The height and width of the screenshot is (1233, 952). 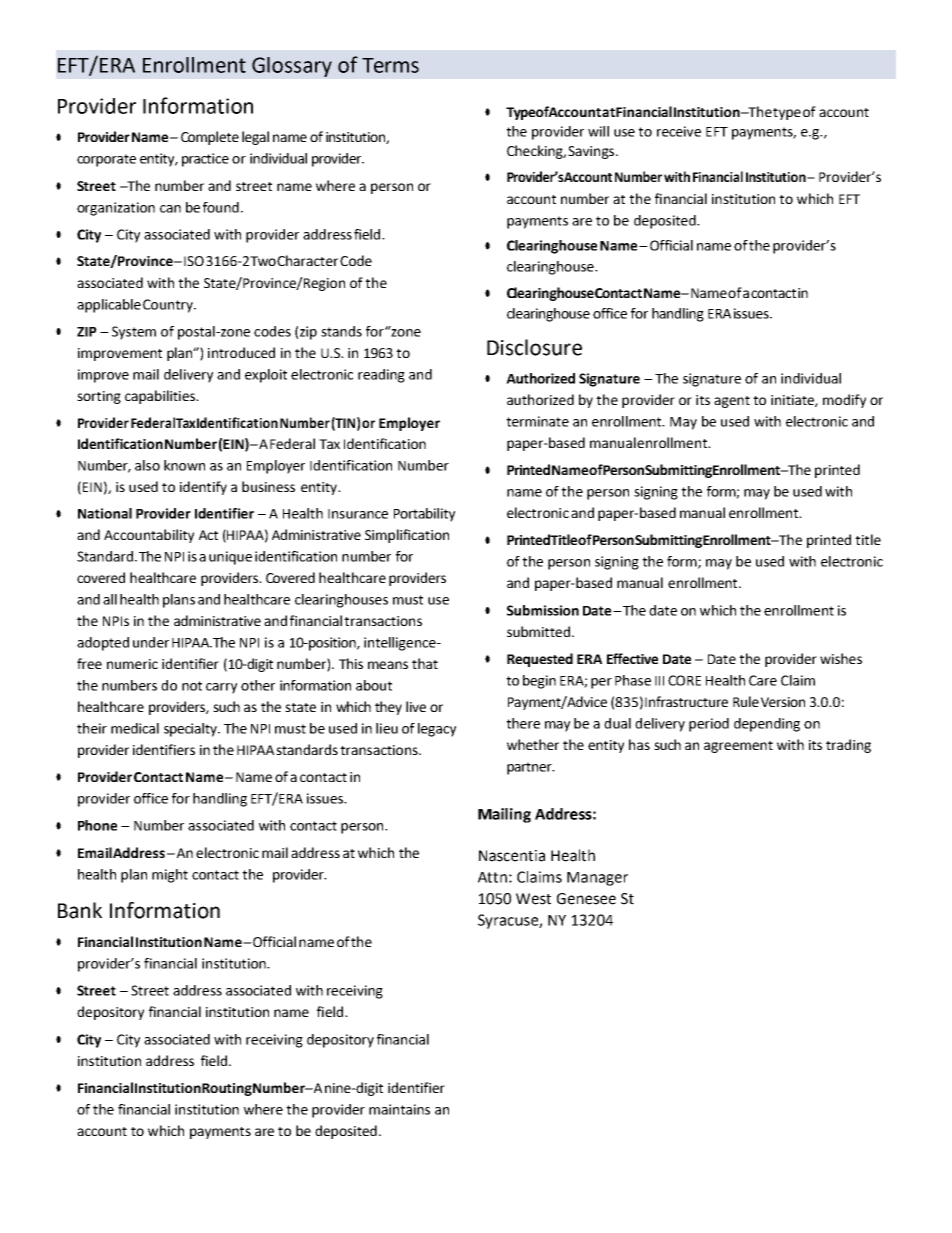 I want to click on agreement, so click(x=738, y=747).
